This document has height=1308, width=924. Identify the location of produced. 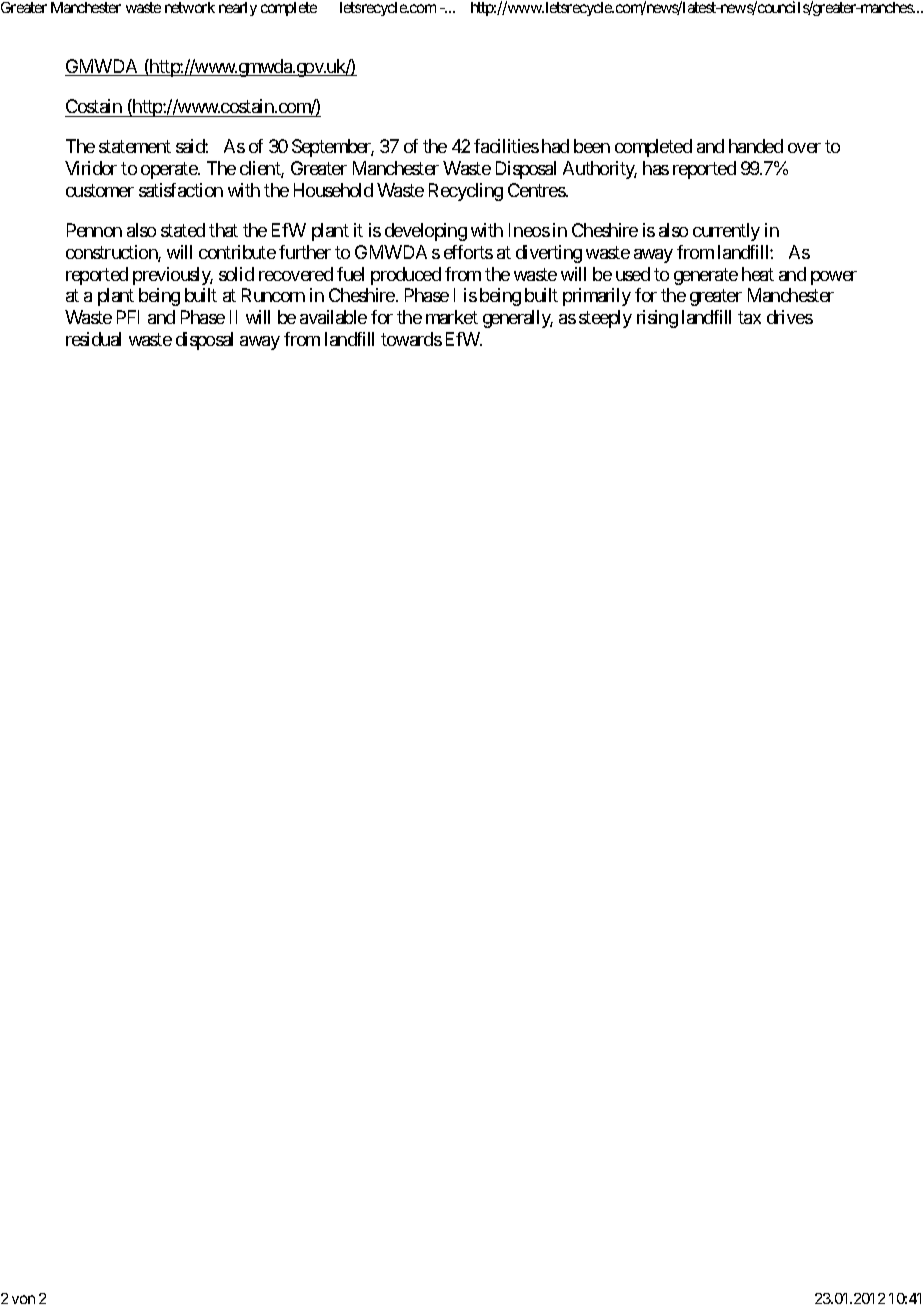
(406, 276).
